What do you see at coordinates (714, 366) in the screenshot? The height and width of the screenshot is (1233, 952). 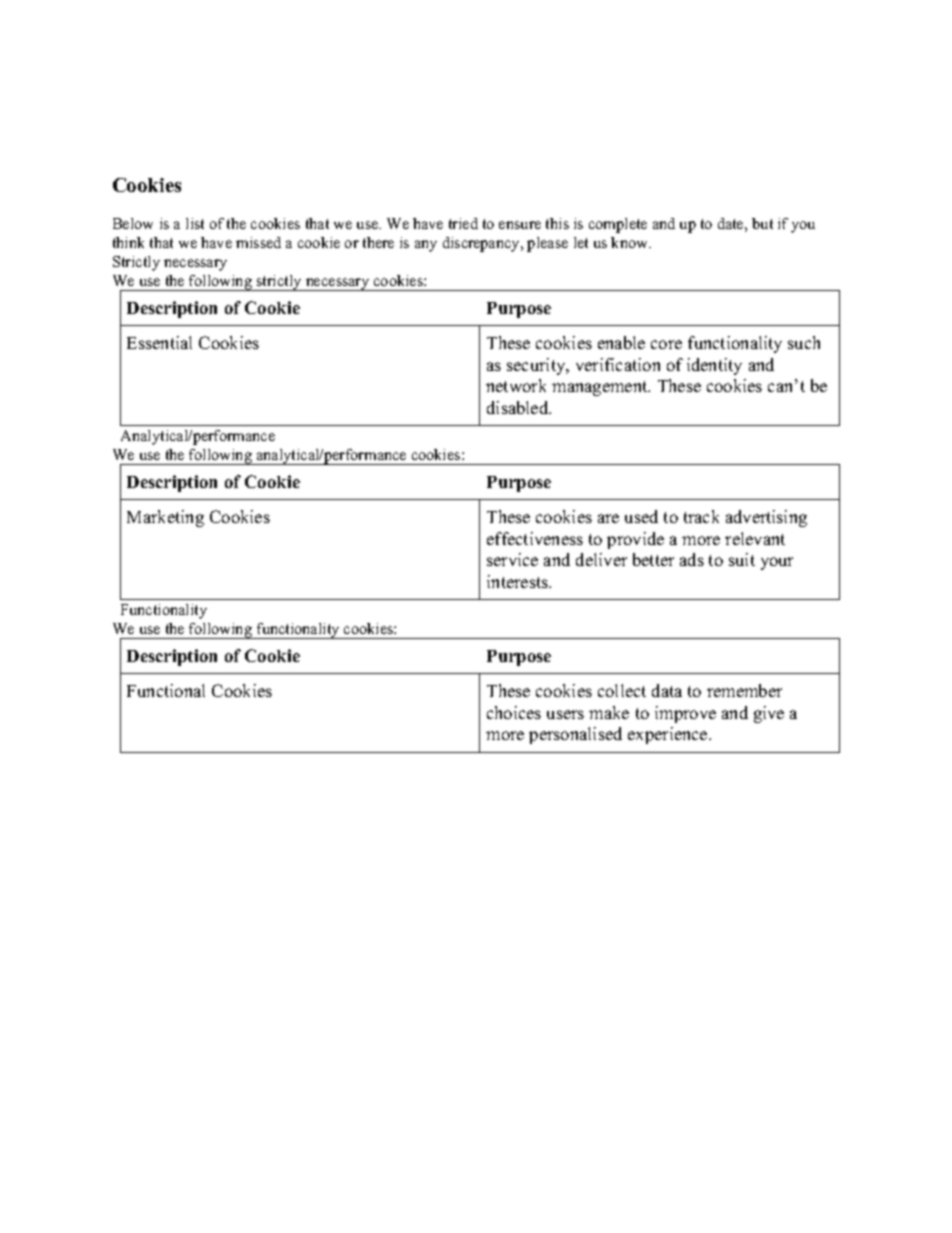 I see `identity` at bounding box center [714, 366].
